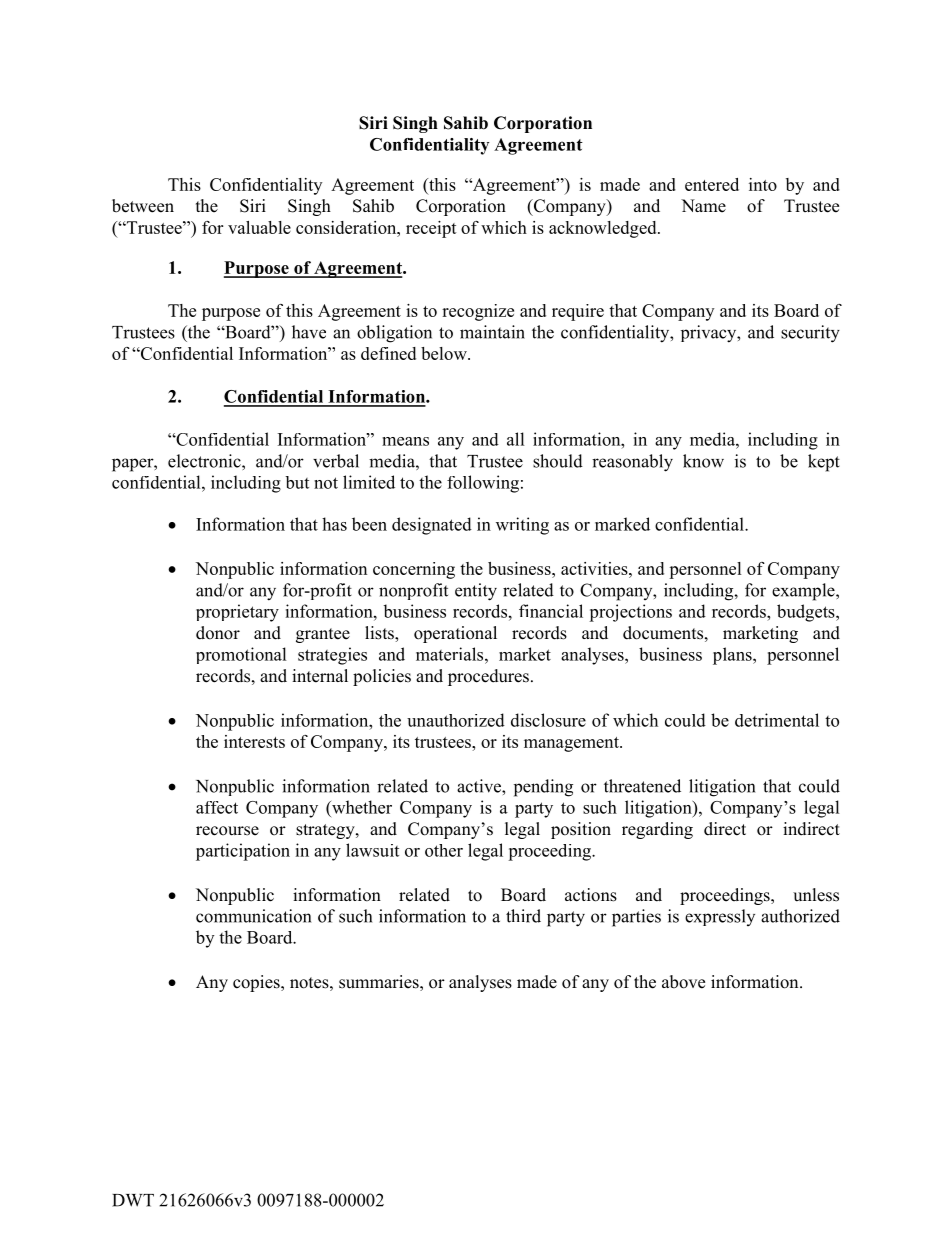  Describe the element at coordinates (431, 229) in the screenshot. I see `receipt` at that location.
